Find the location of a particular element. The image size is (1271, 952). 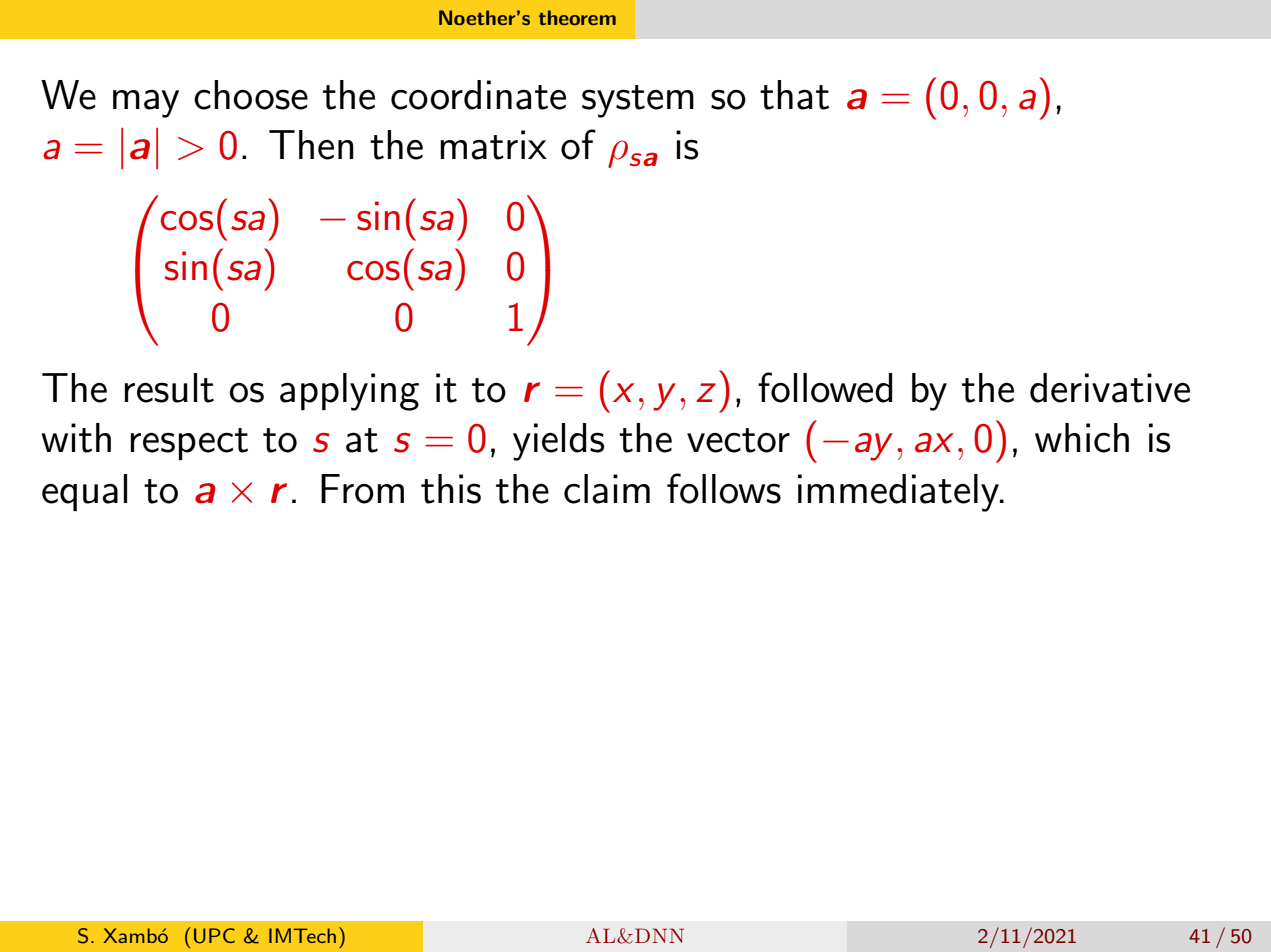

immediately is located at coordinates (899, 493).
